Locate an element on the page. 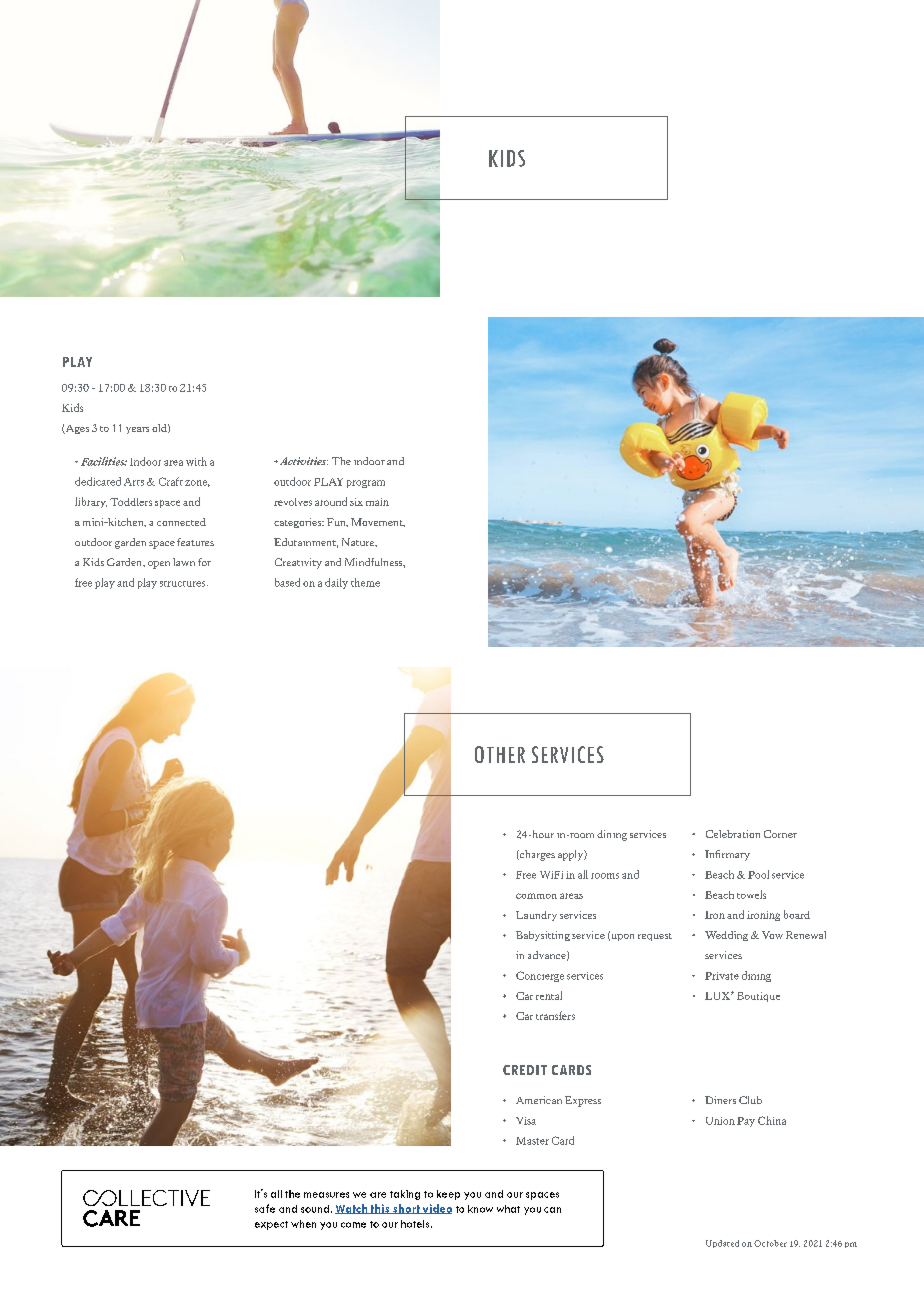 Image resolution: width=924 pixels, height=1308 pixels. video is located at coordinates (436, 1209).
